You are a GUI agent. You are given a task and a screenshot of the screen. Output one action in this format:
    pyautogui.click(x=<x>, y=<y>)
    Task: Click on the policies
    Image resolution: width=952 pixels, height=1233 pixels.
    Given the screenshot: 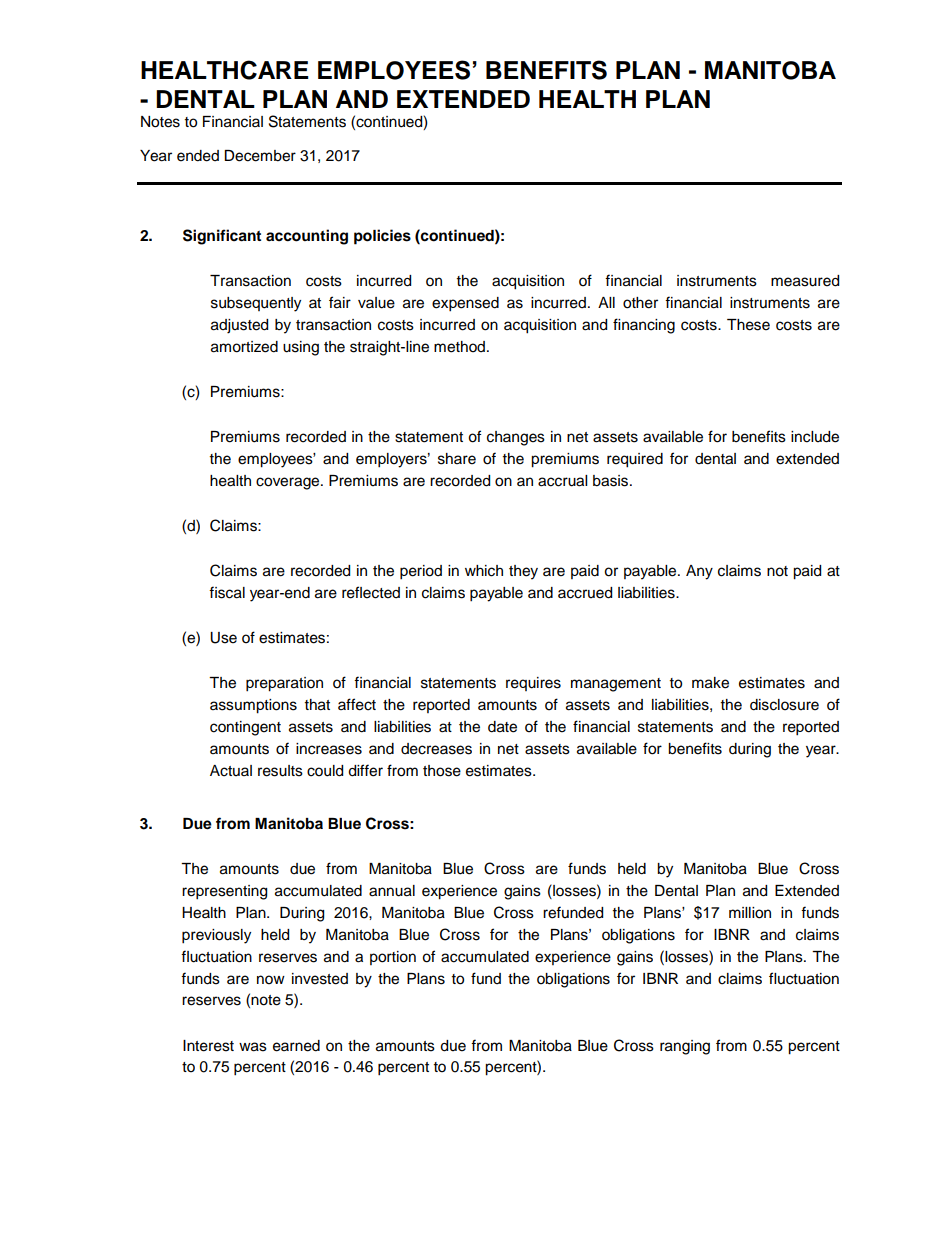 What is the action you would take?
    pyautogui.click(x=382, y=237)
